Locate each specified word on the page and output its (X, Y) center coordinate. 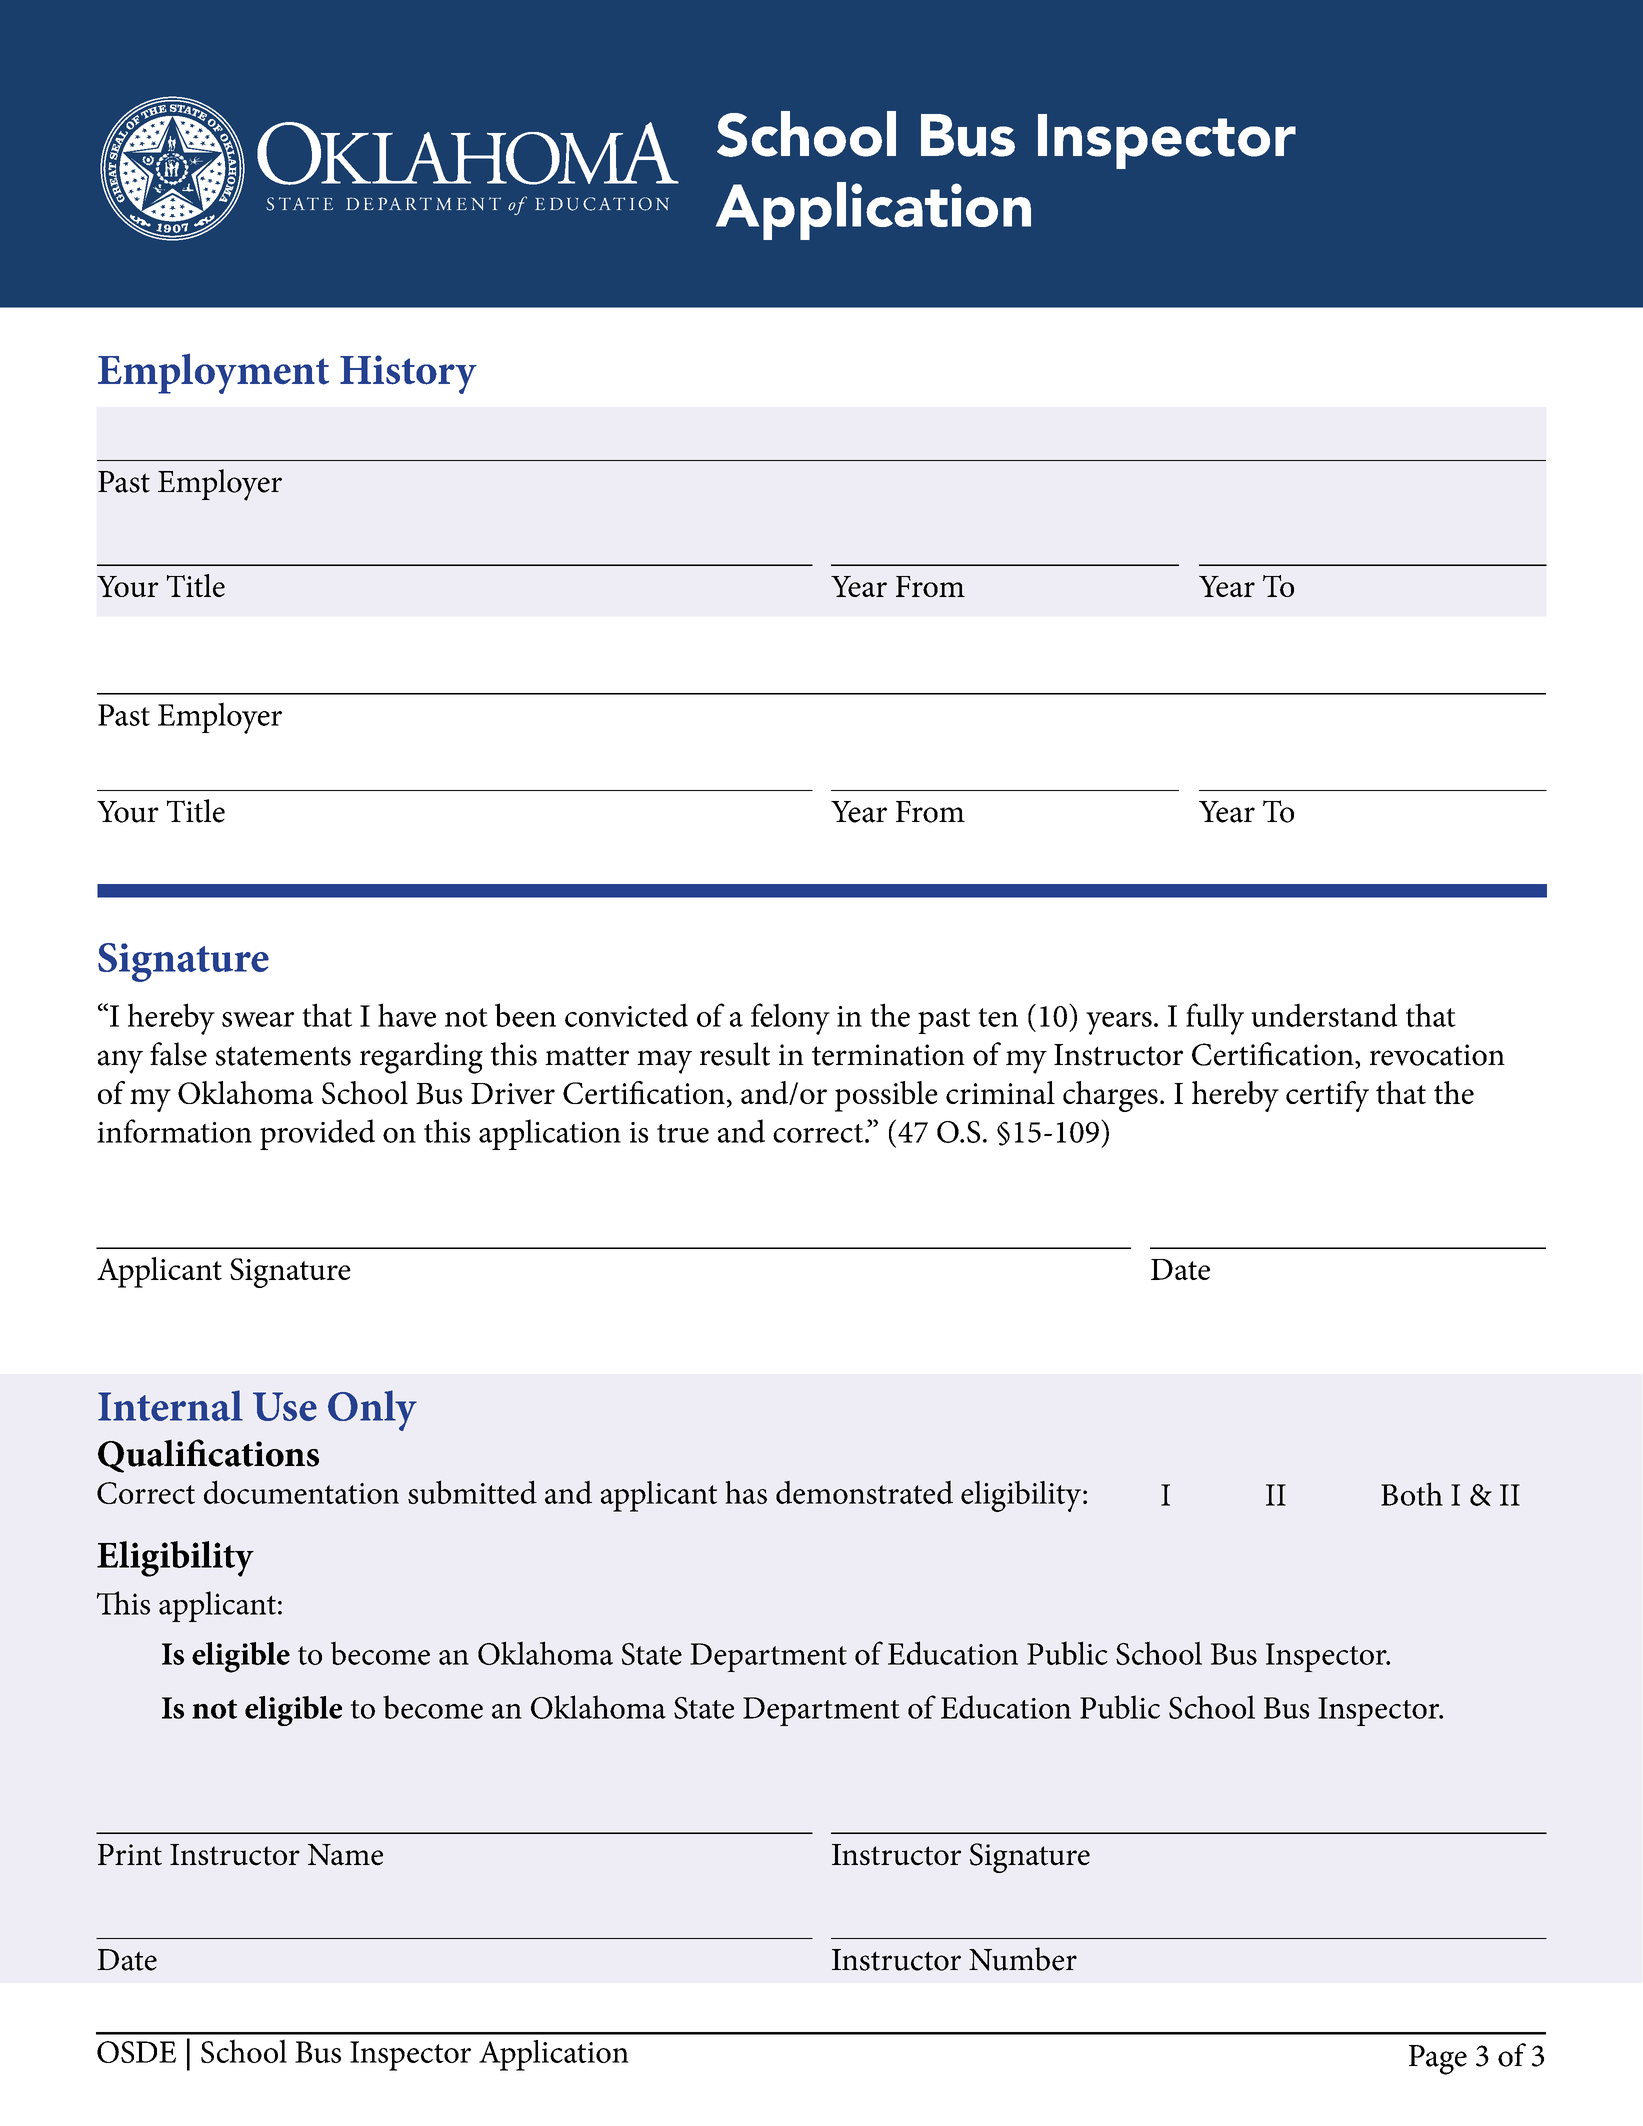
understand (1324, 1015)
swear (258, 1019)
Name (345, 1855)
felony (790, 1019)
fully (1215, 1019)
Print (130, 1855)
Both (1412, 1494)
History (408, 374)
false (178, 1054)
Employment (213, 373)
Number (1023, 1959)
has (746, 1492)
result (735, 1054)
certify (1327, 1096)
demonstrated (864, 1492)
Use (285, 1406)
